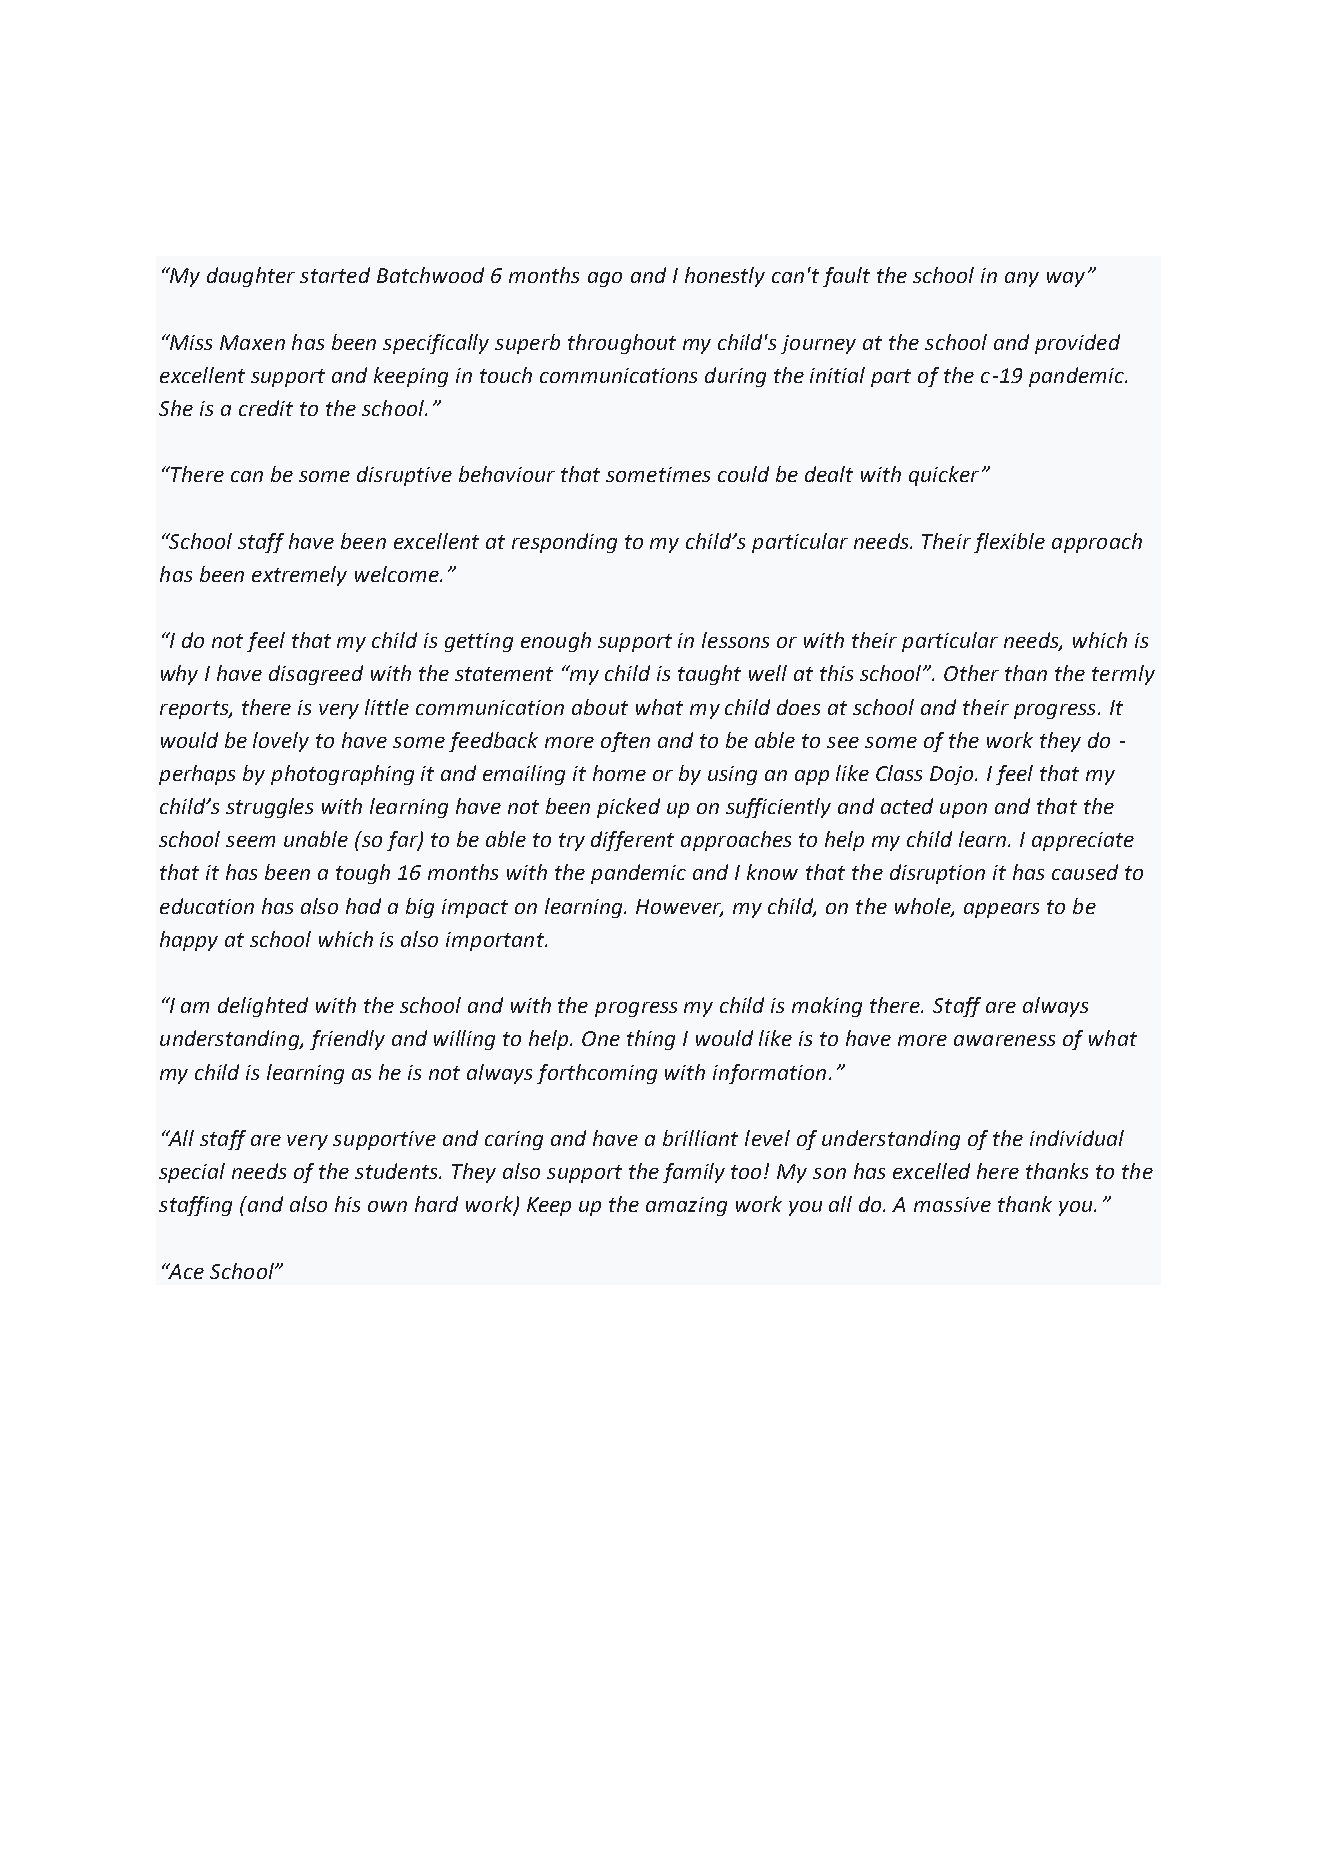  Describe the element at coordinates (263, 1007) in the image. I see `delighted` at that location.
